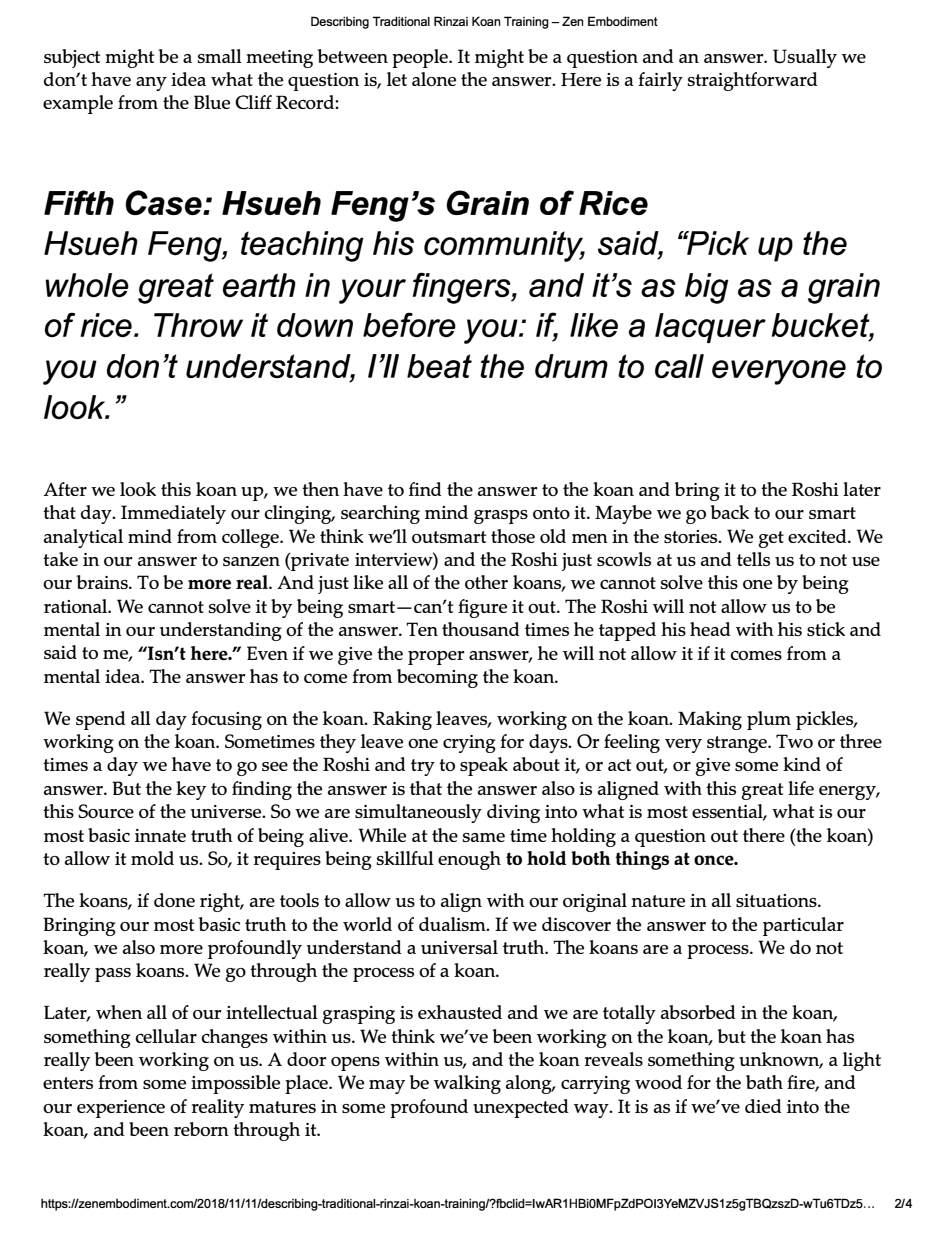  Describe the element at coordinates (467, 1084) in the screenshot. I see `walking` at that location.
